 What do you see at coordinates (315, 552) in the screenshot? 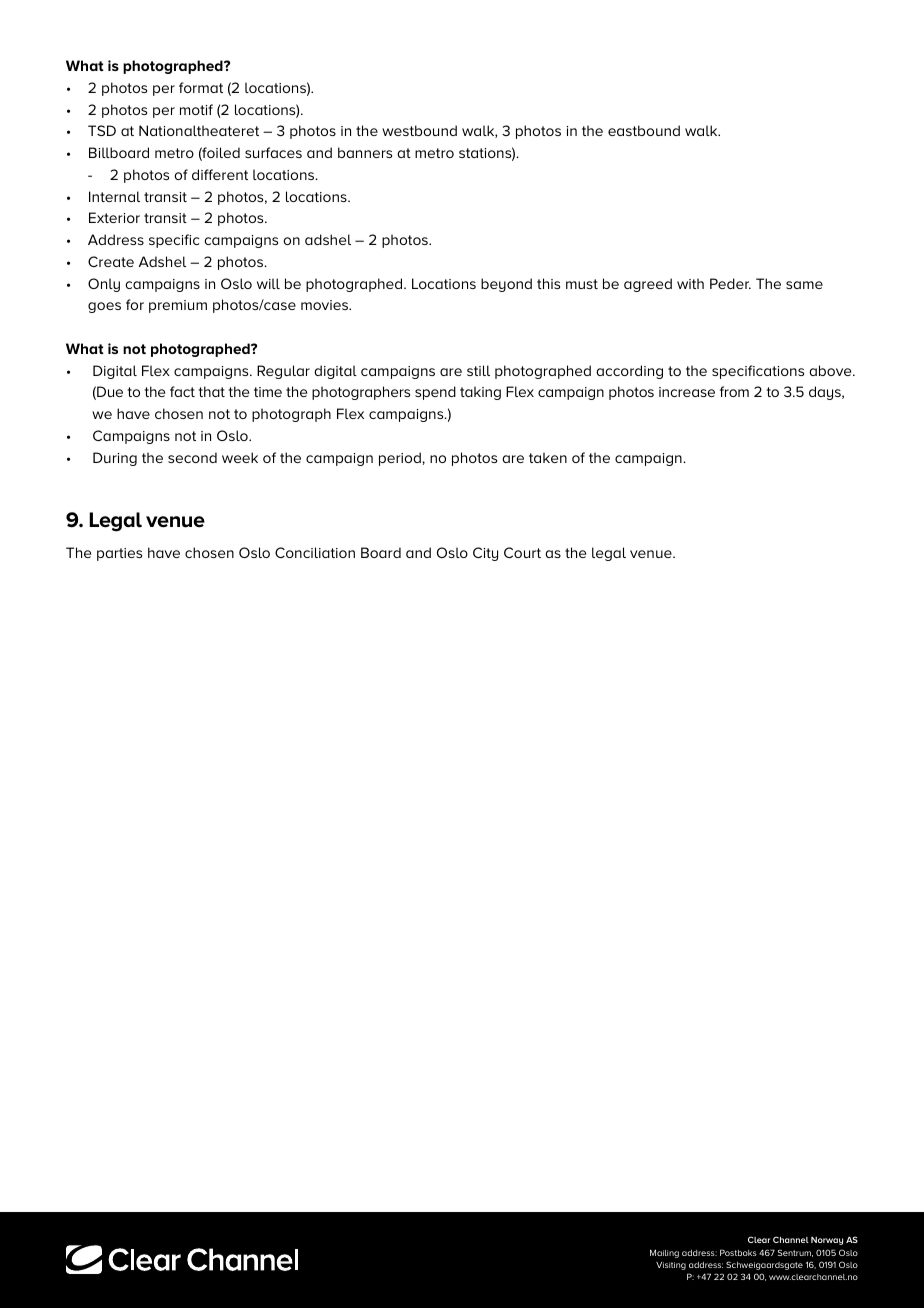
I see `Conciliation` at bounding box center [315, 552].
